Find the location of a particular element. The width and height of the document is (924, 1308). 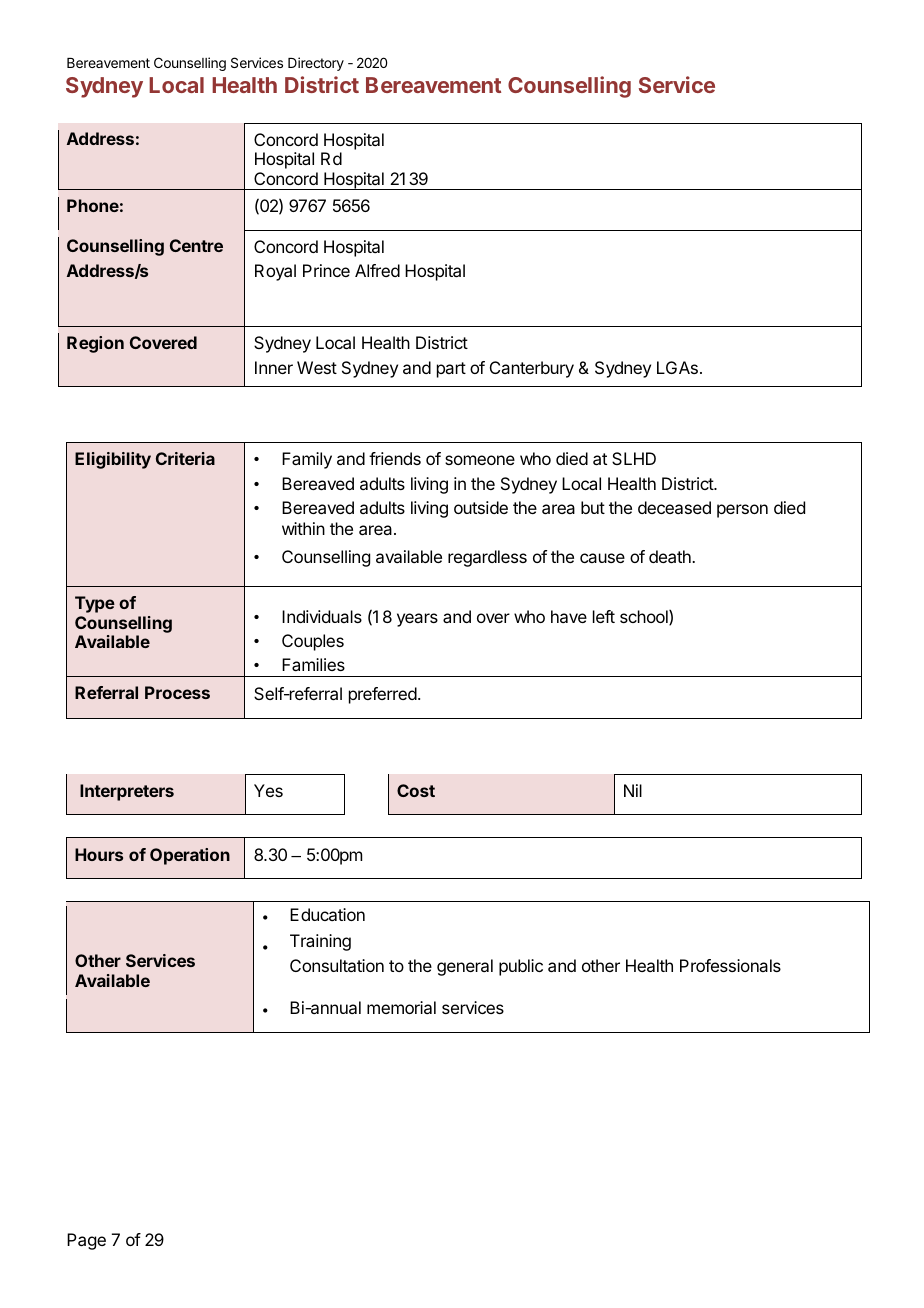

left is located at coordinates (604, 616).
